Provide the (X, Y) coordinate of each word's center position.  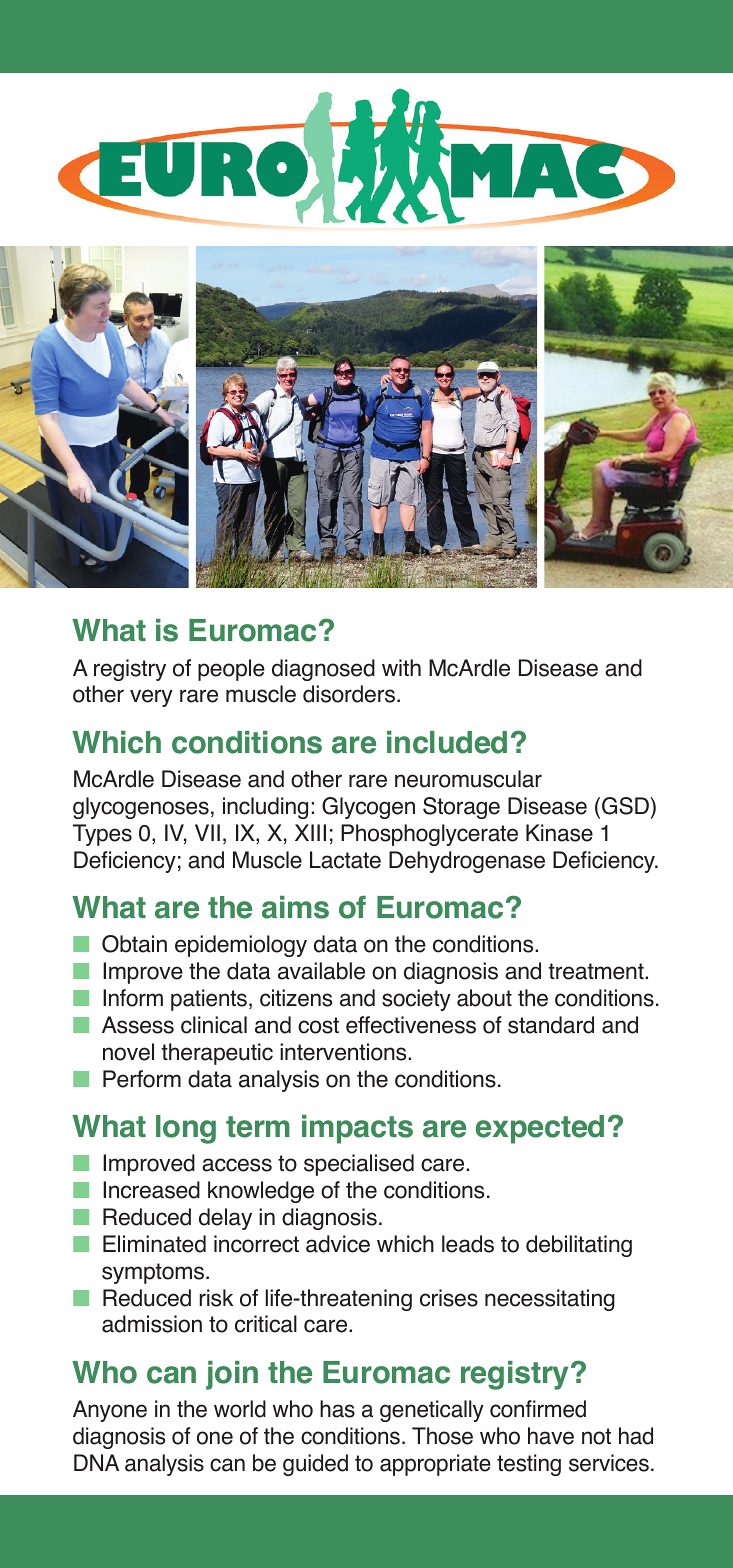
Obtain (134, 944)
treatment (597, 971)
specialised (359, 1165)
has (337, 1409)
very (151, 698)
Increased (151, 1190)
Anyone (110, 1411)
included (447, 742)
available (321, 971)
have (551, 1436)
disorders (349, 694)
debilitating (579, 1246)
